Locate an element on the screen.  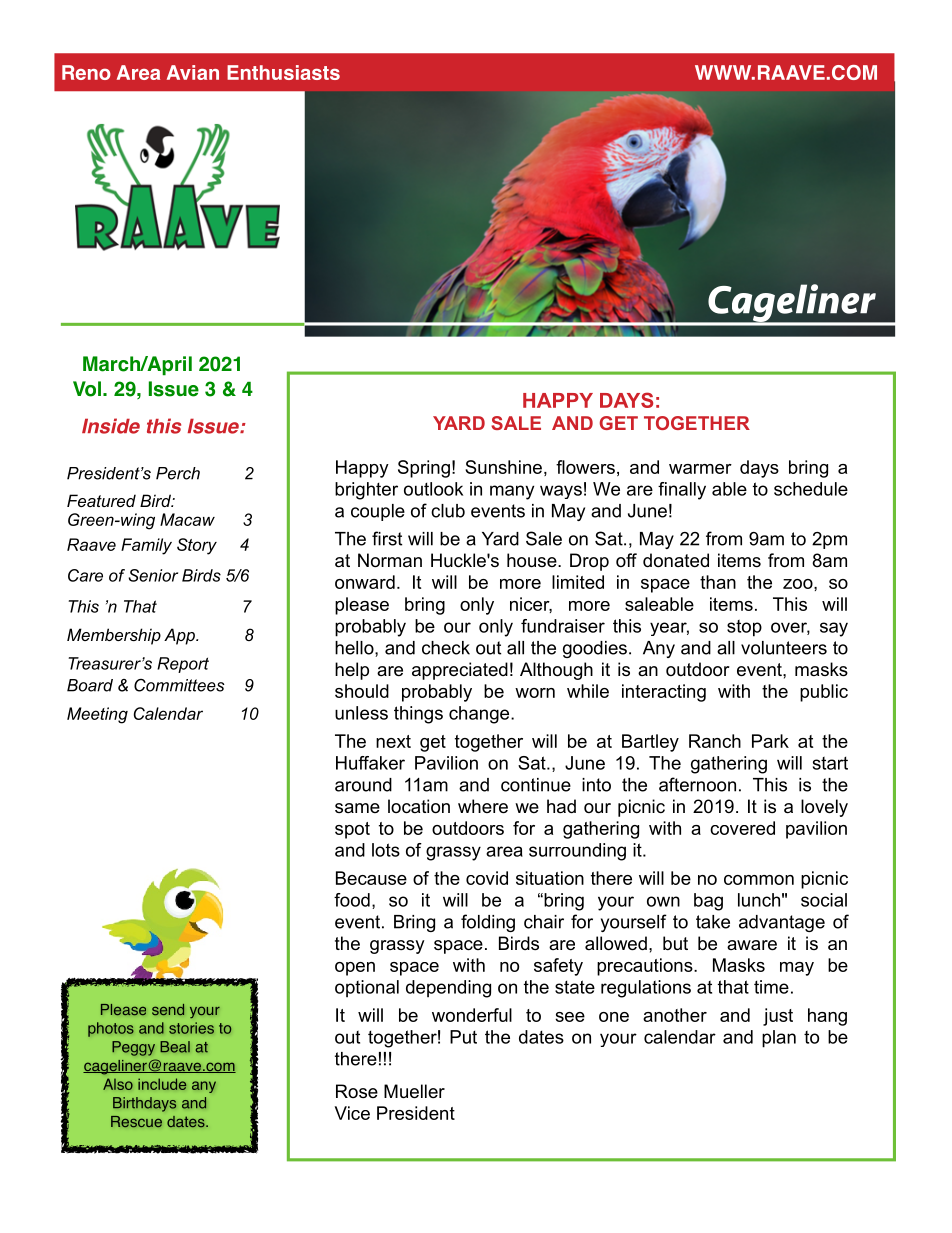
than is located at coordinates (718, 582).
